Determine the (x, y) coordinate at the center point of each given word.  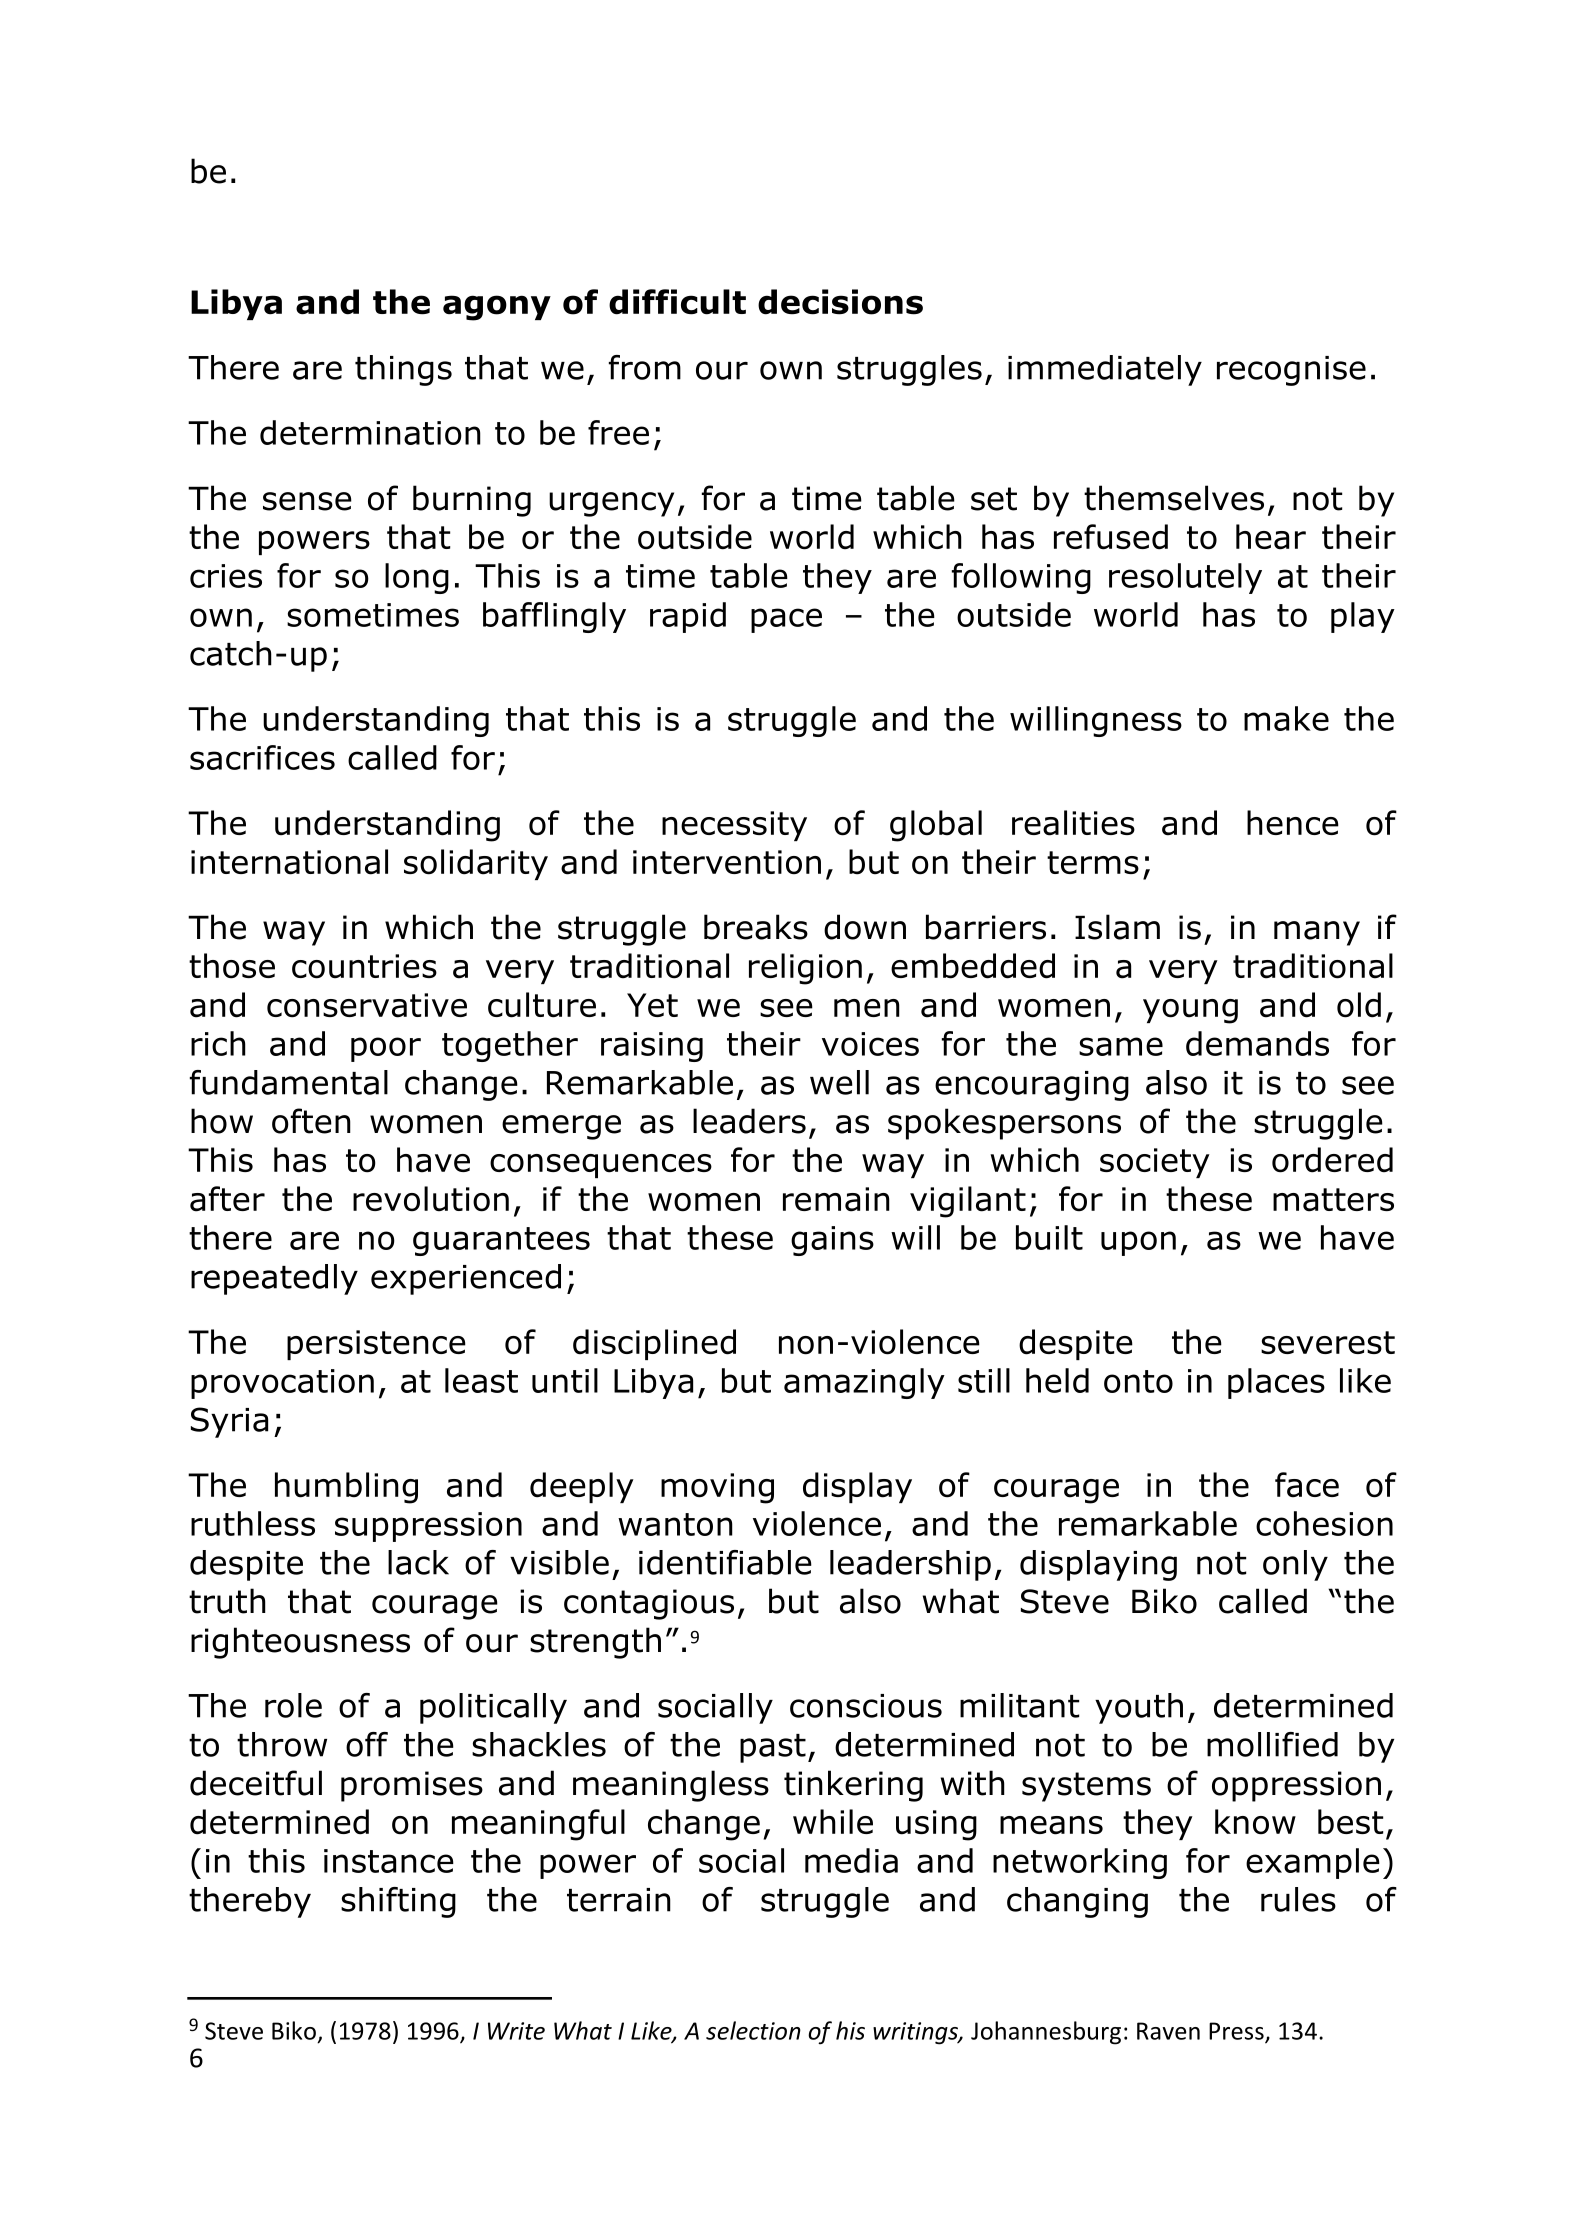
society (1155, 1163)
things (403, 370)
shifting (398, 1902)
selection (753, 2030)
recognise (1291, 371)
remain (836, 1199)
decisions (840, 302)
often (311, 1121)
